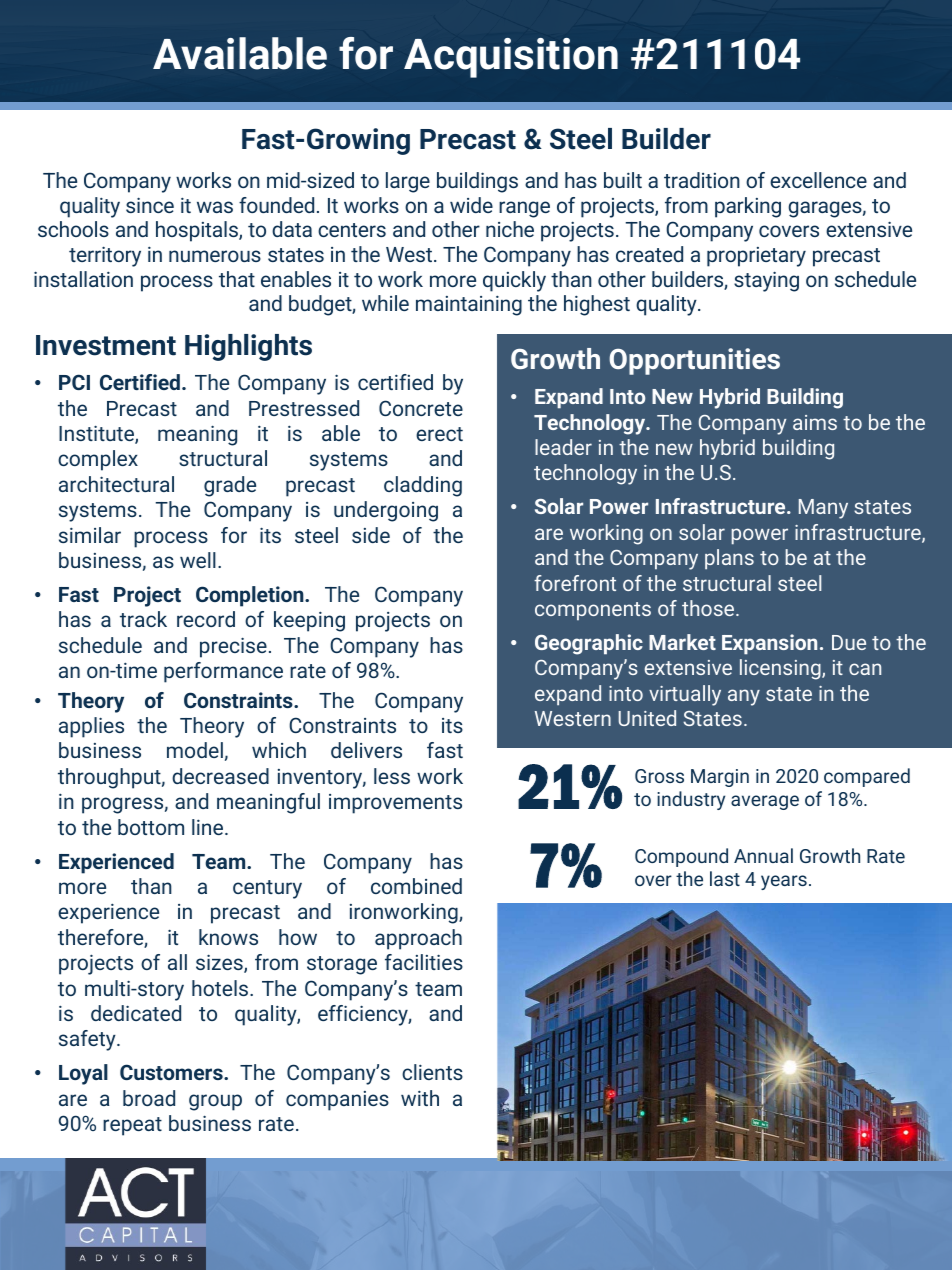 The image size is (952, 1270). What do you see at coordinates (815, 422) in the document?
I see `aims` at bounding box center [815, 422].
